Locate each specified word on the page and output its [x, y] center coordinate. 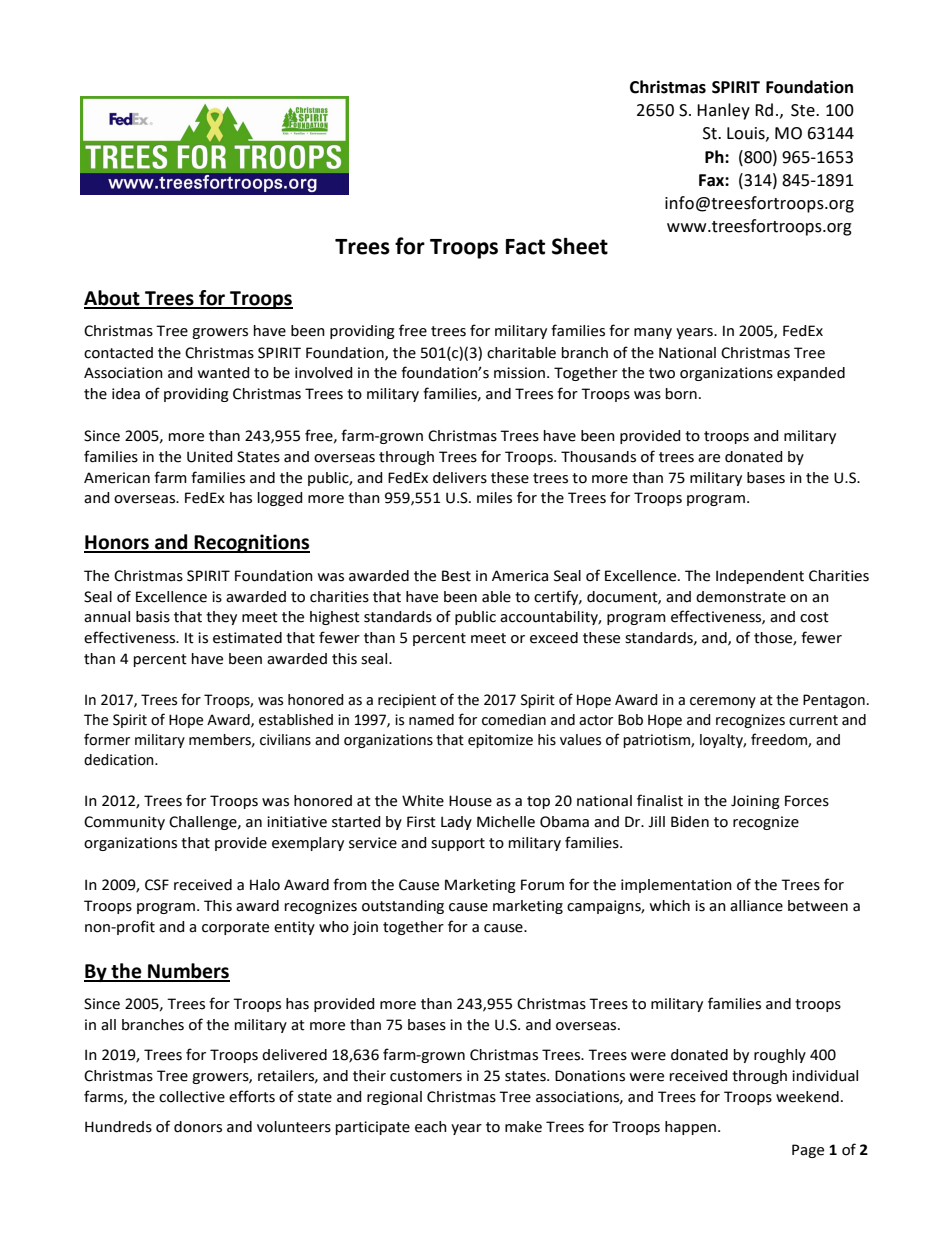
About [113, 299]
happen [692, 1128]
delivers [460, 478]
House [470, 801]
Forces [807, 801]
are [709, 458]
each [431, 1127]
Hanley [723, 111]
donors [198, 1127]
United [210, 457]
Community [124, 823]
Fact [525, 247]
